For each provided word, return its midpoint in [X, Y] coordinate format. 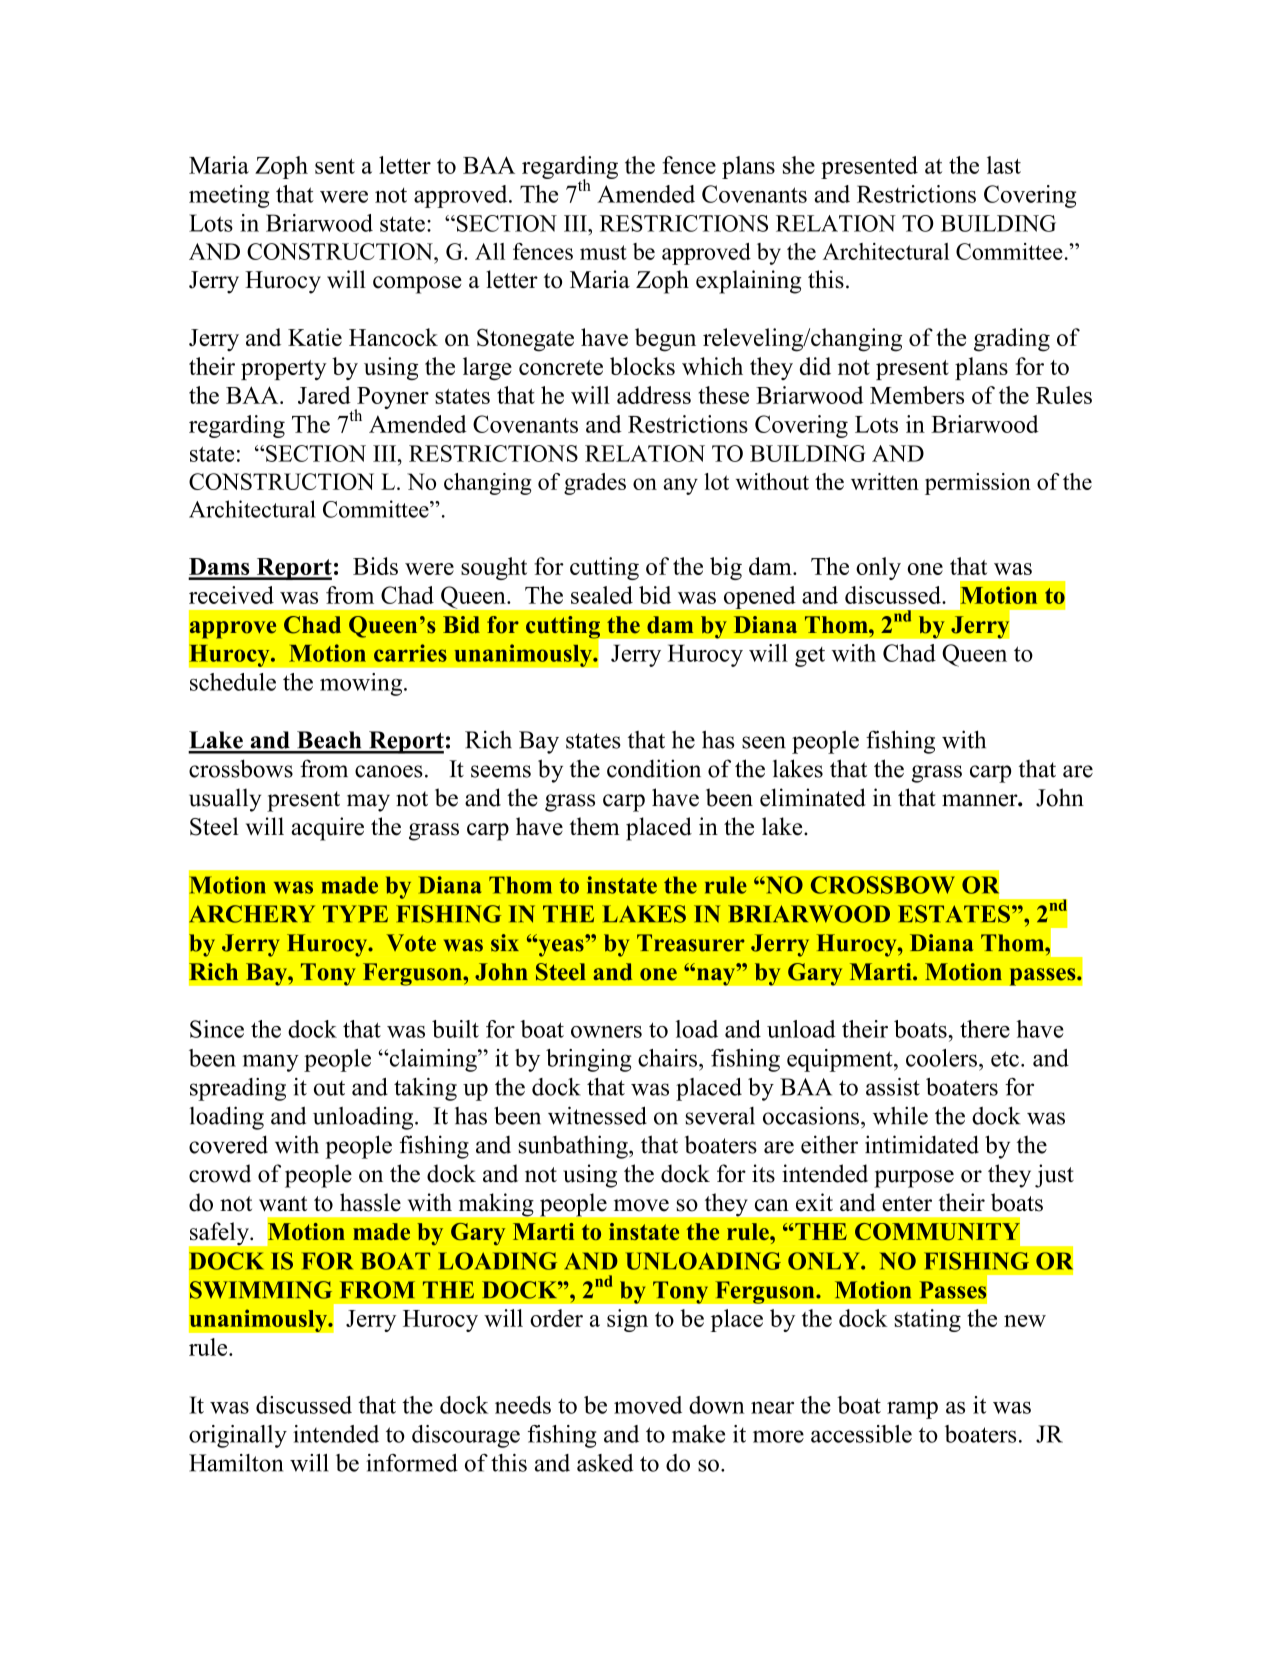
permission [978, 484]
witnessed [597, 1115]
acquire [327, 829]
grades [595, 484]
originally [238, 1436]
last [1004, 165]
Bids [375, 566]
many [270, 1063]
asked [605, 1463]
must [603, 252]
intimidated [922, 1144]
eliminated [813, 797]
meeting [229, 196]
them [595, 826]
